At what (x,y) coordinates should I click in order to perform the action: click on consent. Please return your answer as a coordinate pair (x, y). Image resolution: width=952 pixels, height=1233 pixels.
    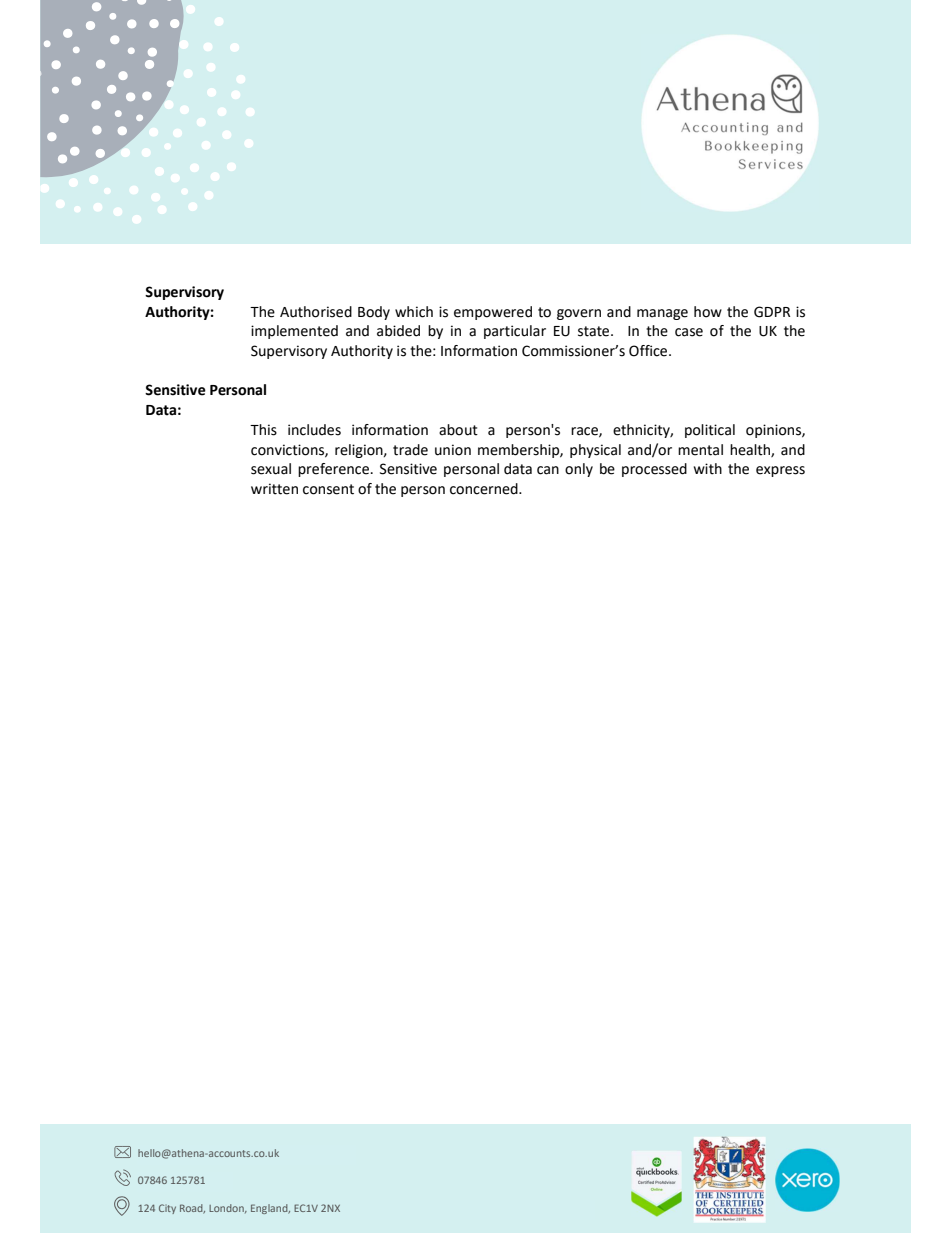
    Looking at the image, I should click on (328, 489).
